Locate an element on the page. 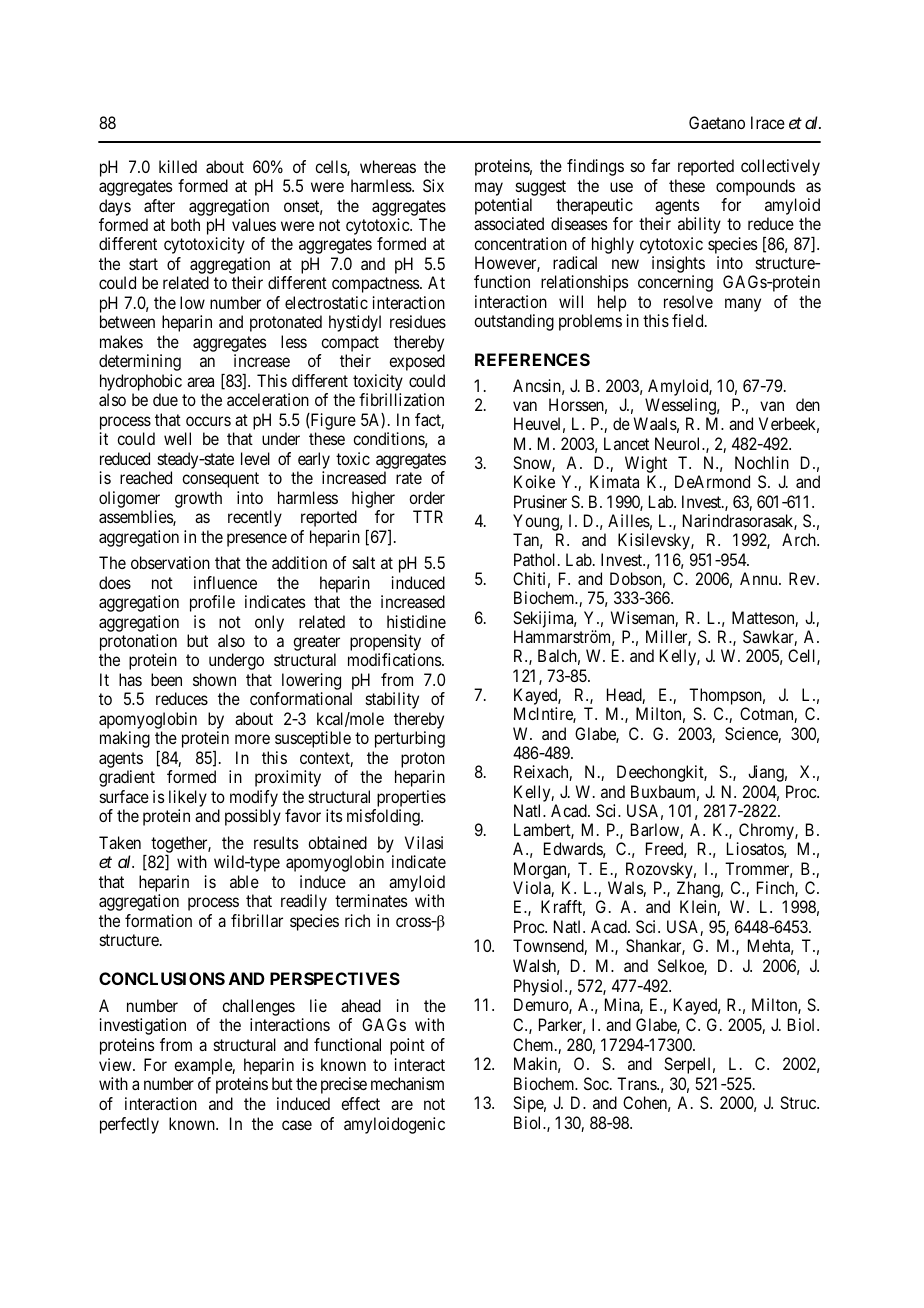 The image size is (924, 1308). perfectly is located at coordinates (129, 1125).
